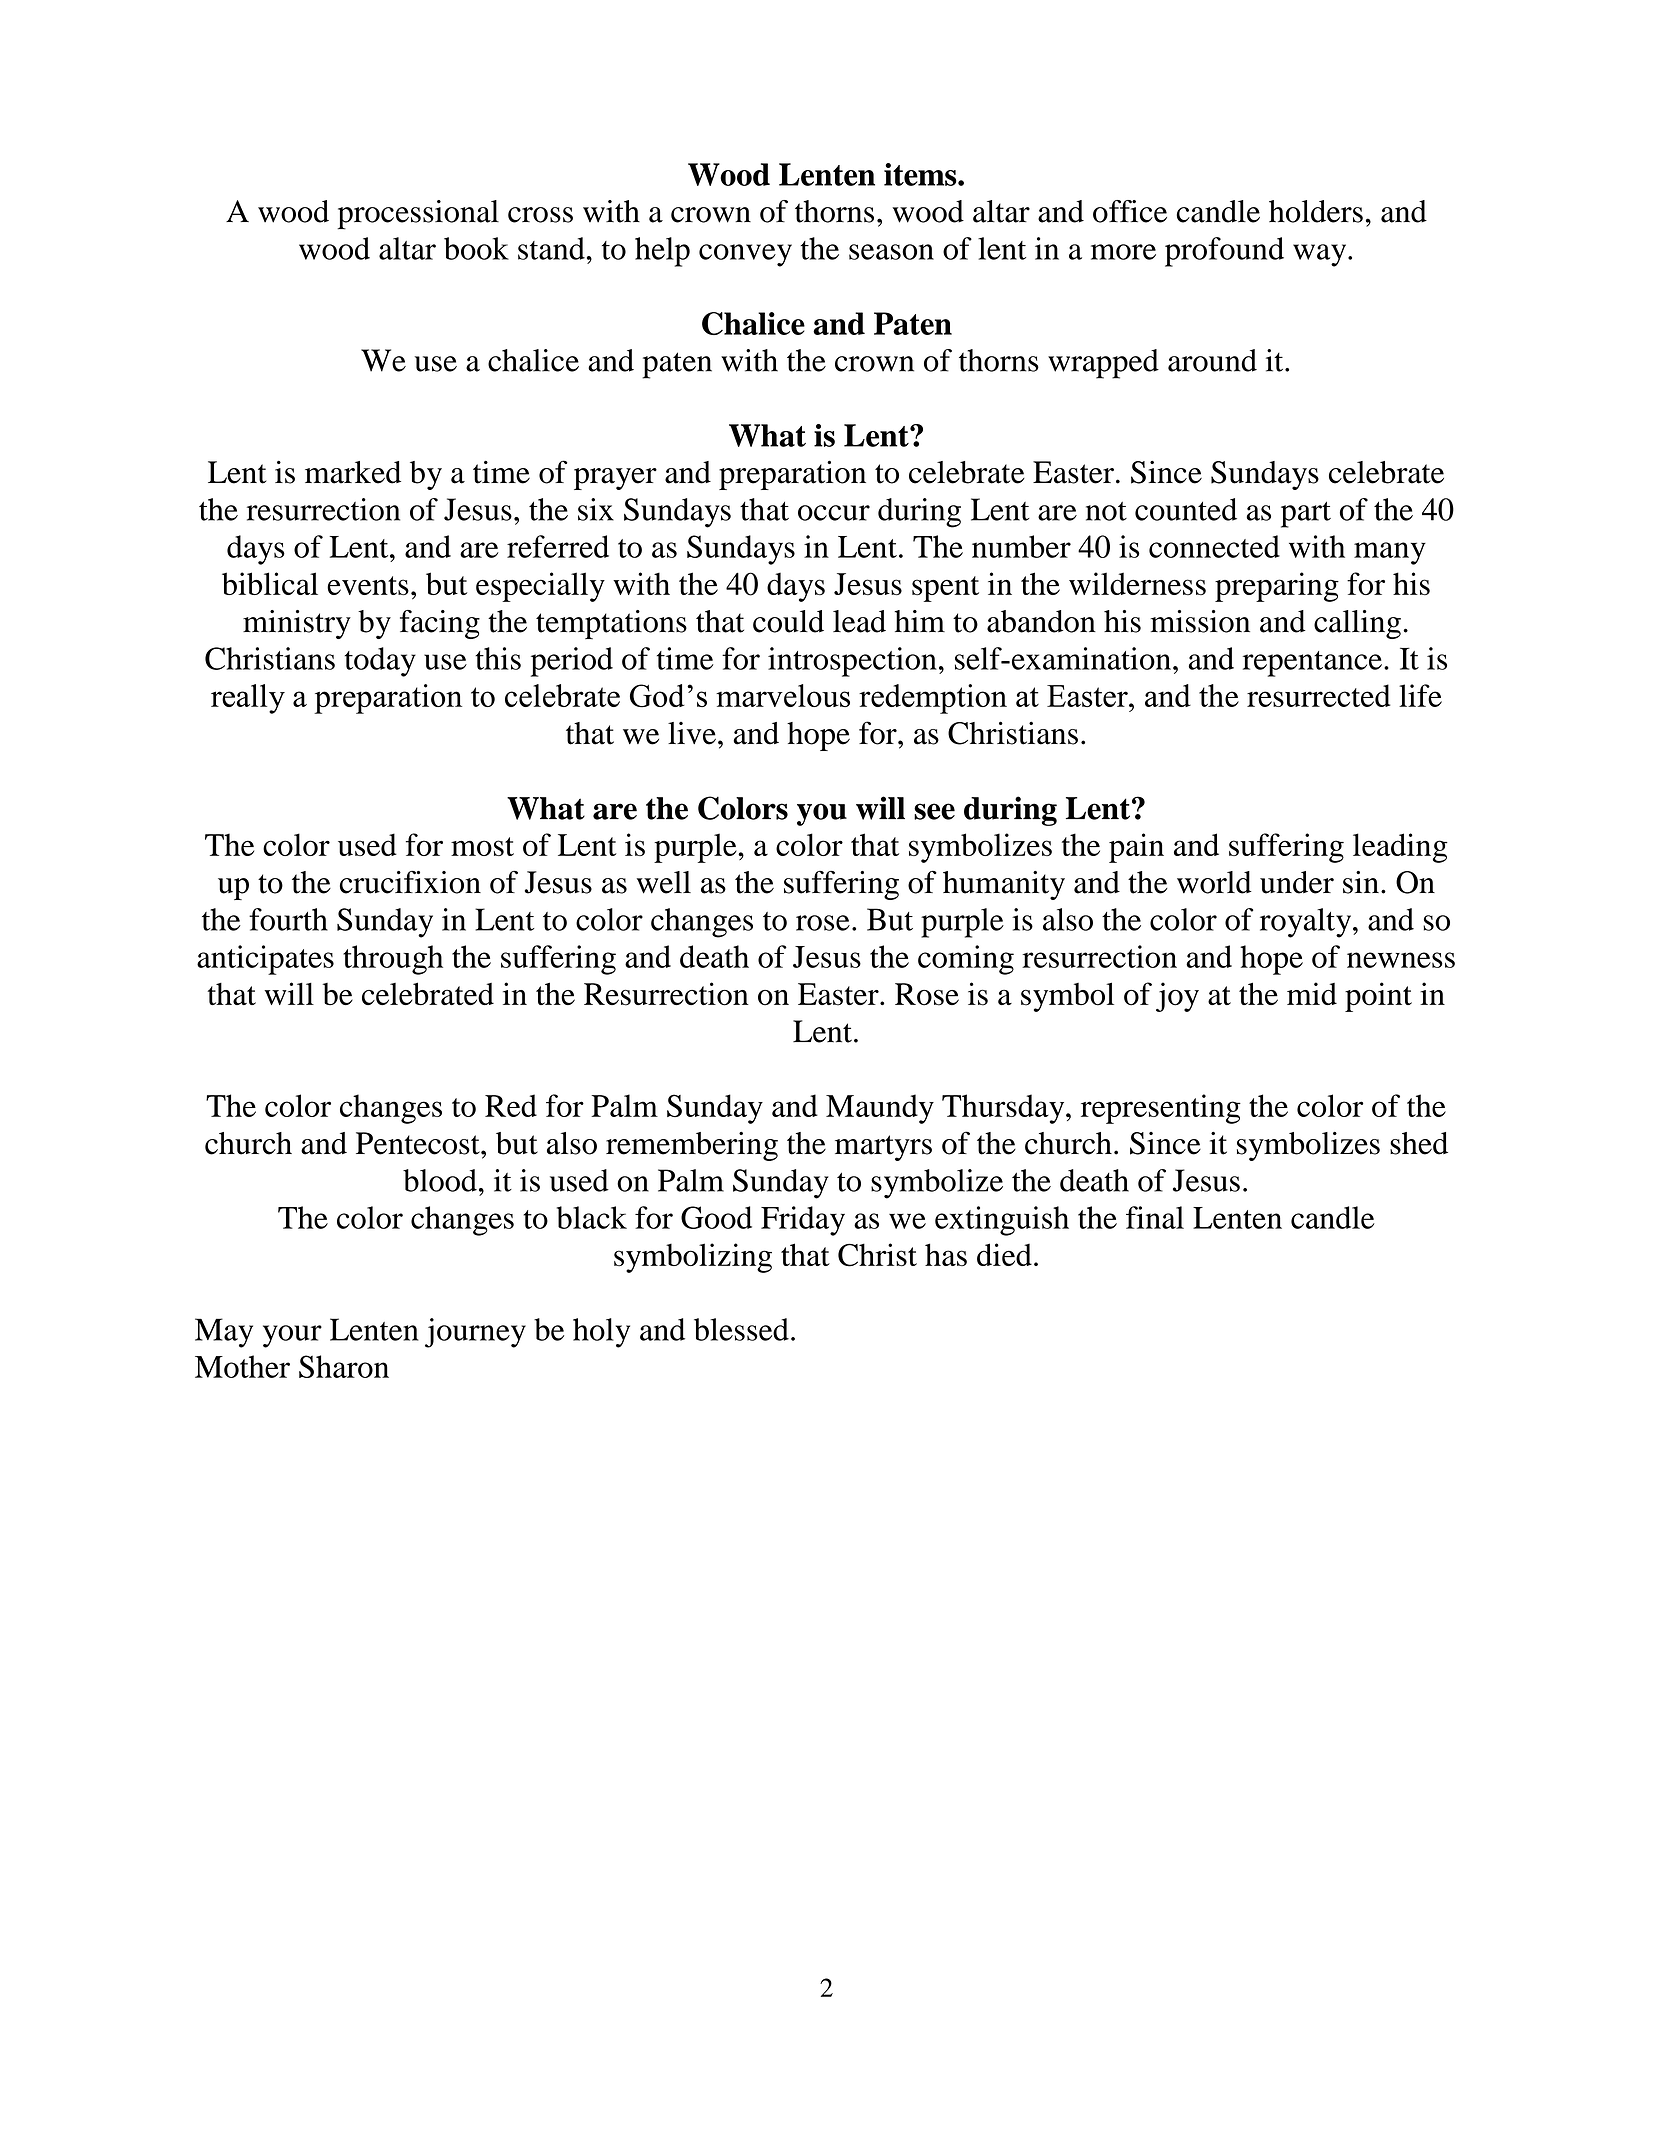 Image resolution: width=1653 pixels, height=2139 pixels. Describe the element at coordinates (1155, 1217) in the screenshot. I see `final` at that location.
